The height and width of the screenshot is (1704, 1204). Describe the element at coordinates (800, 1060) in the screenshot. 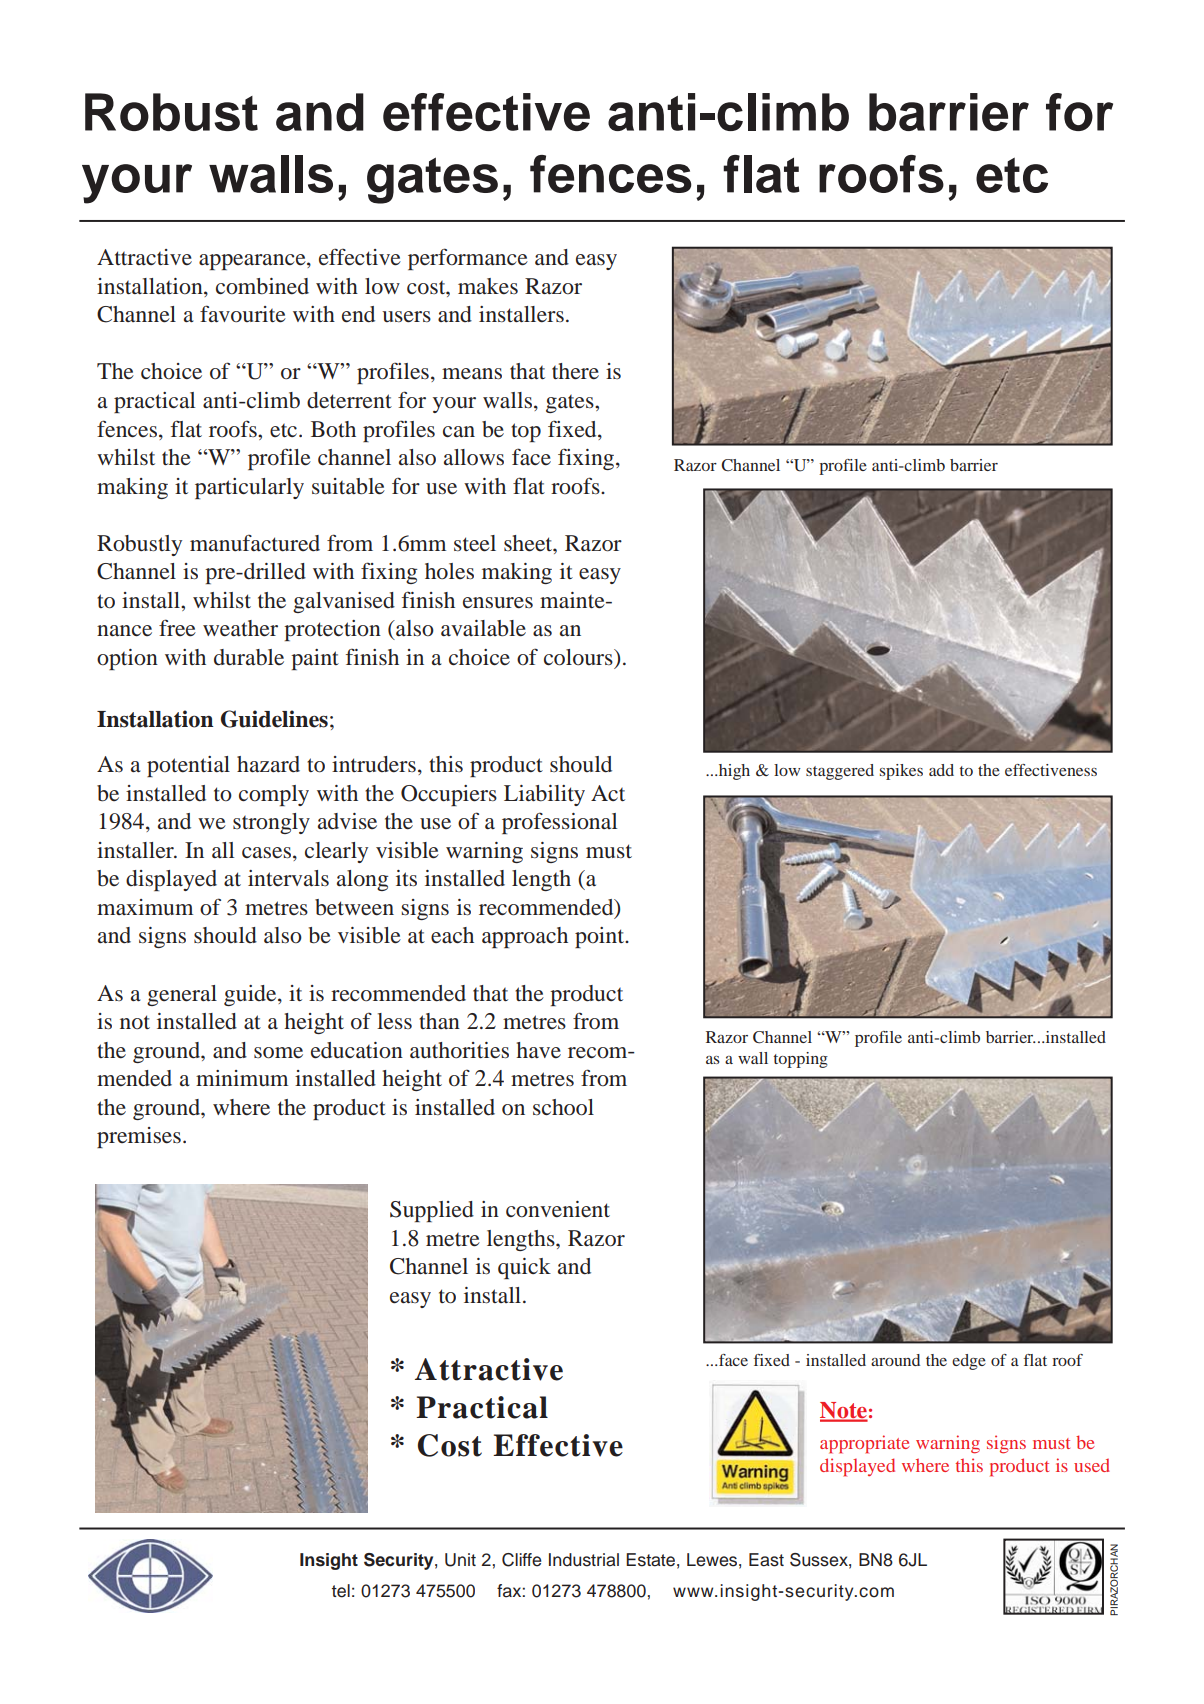

I see `topping` at that location.
